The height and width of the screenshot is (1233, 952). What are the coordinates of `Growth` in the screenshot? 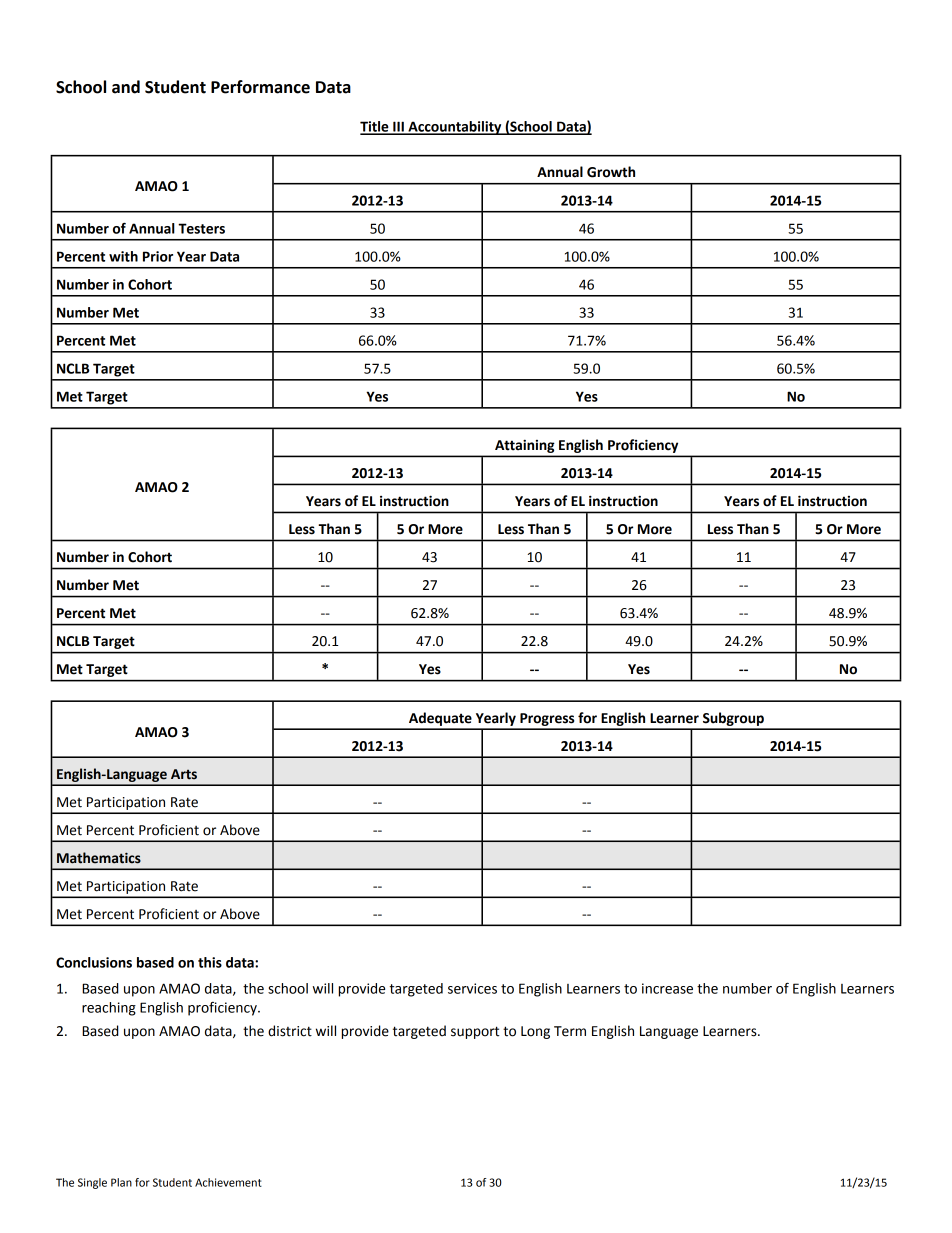 It's located at (611, 172).
